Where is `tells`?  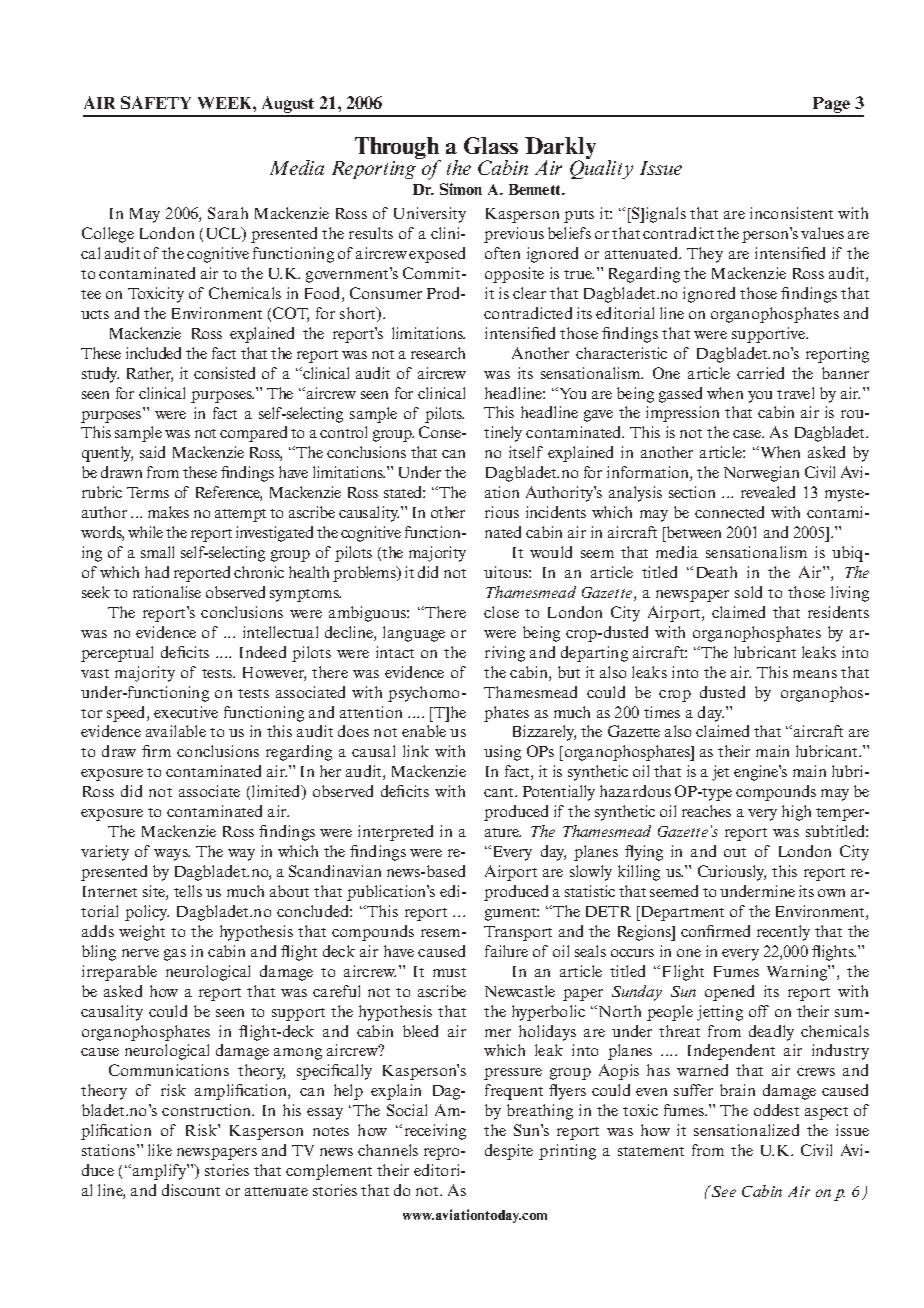 tells is located at coordinates (188, 891).
